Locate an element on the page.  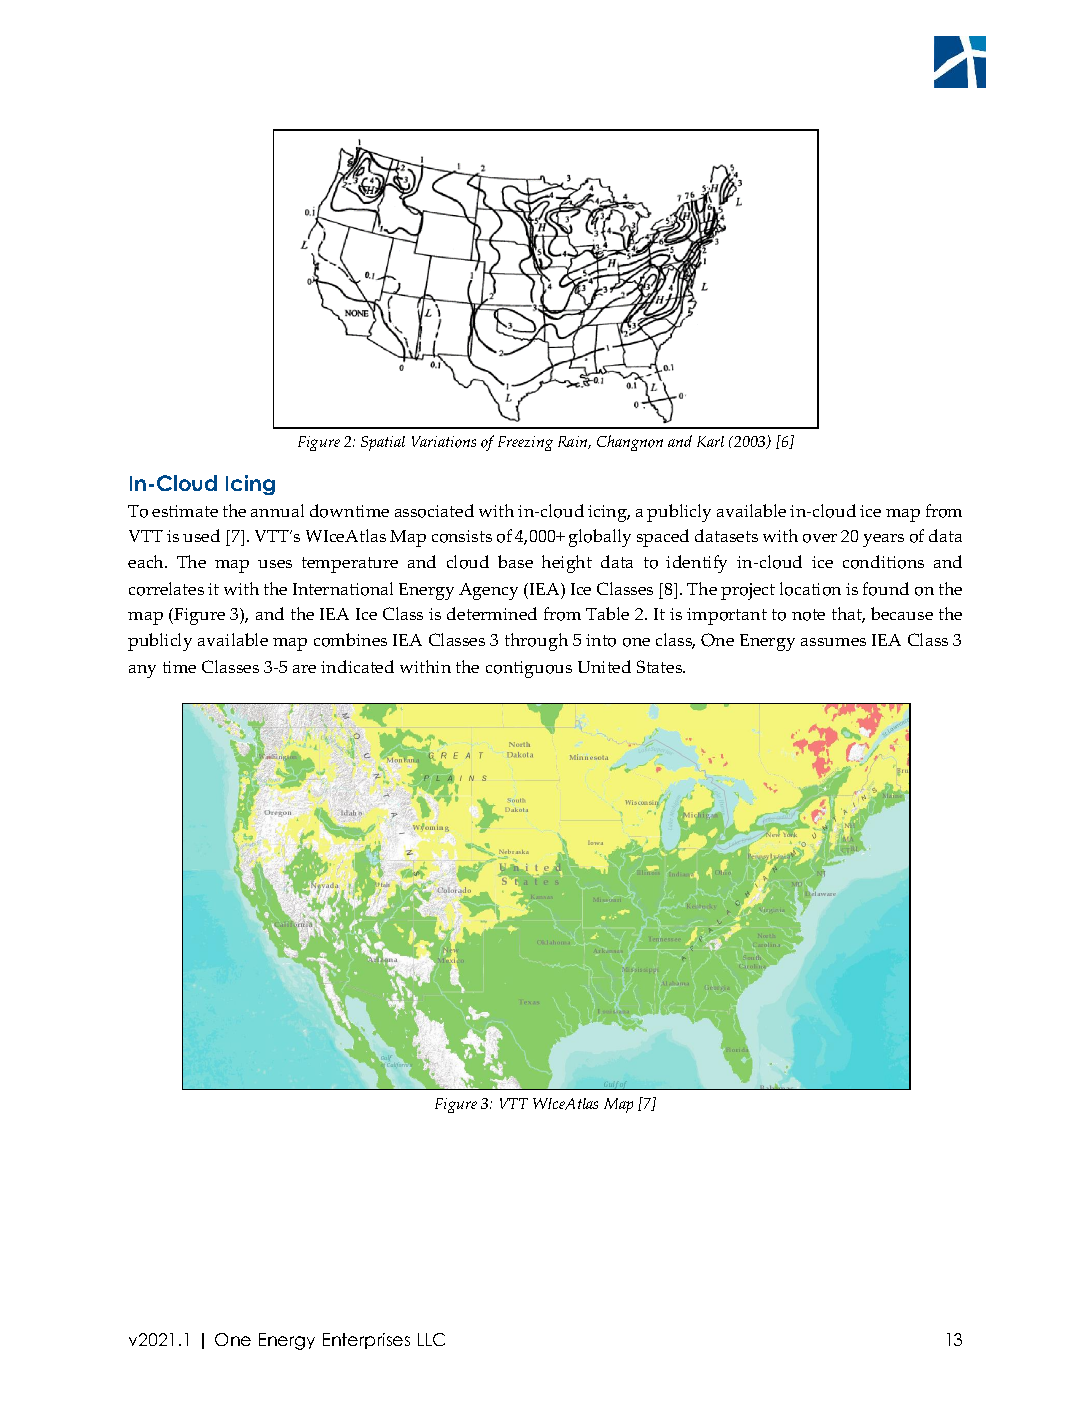
United is located at coordinates (604, 666).
